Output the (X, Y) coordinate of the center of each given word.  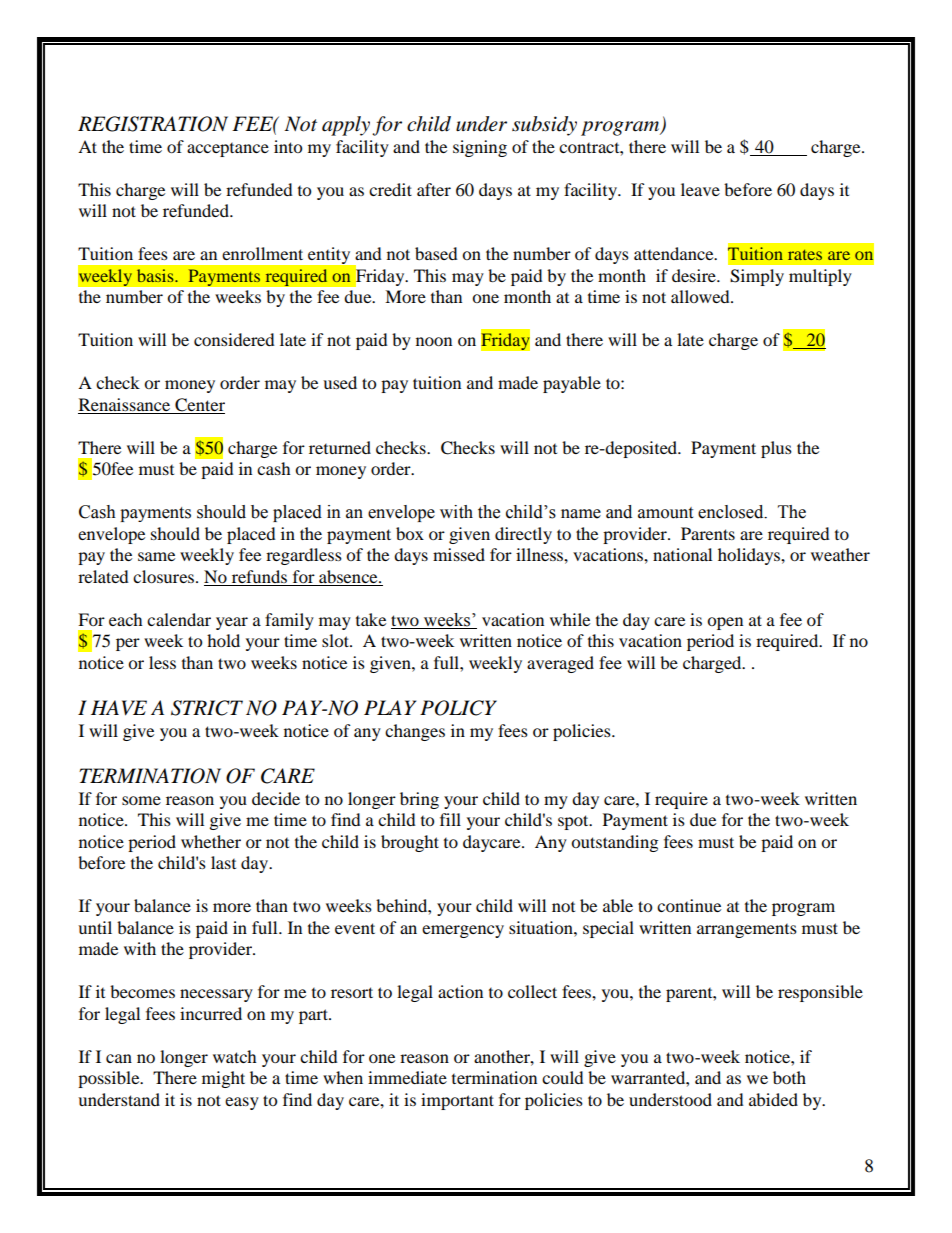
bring (419, 800)
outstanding (614, 843)
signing (480, 148)
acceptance (228, 150)
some (141, 800)
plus (776, 449)
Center (199, 406)
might (223, 1079)
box (410, 533)
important (457, 1101)
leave (700, 189)
